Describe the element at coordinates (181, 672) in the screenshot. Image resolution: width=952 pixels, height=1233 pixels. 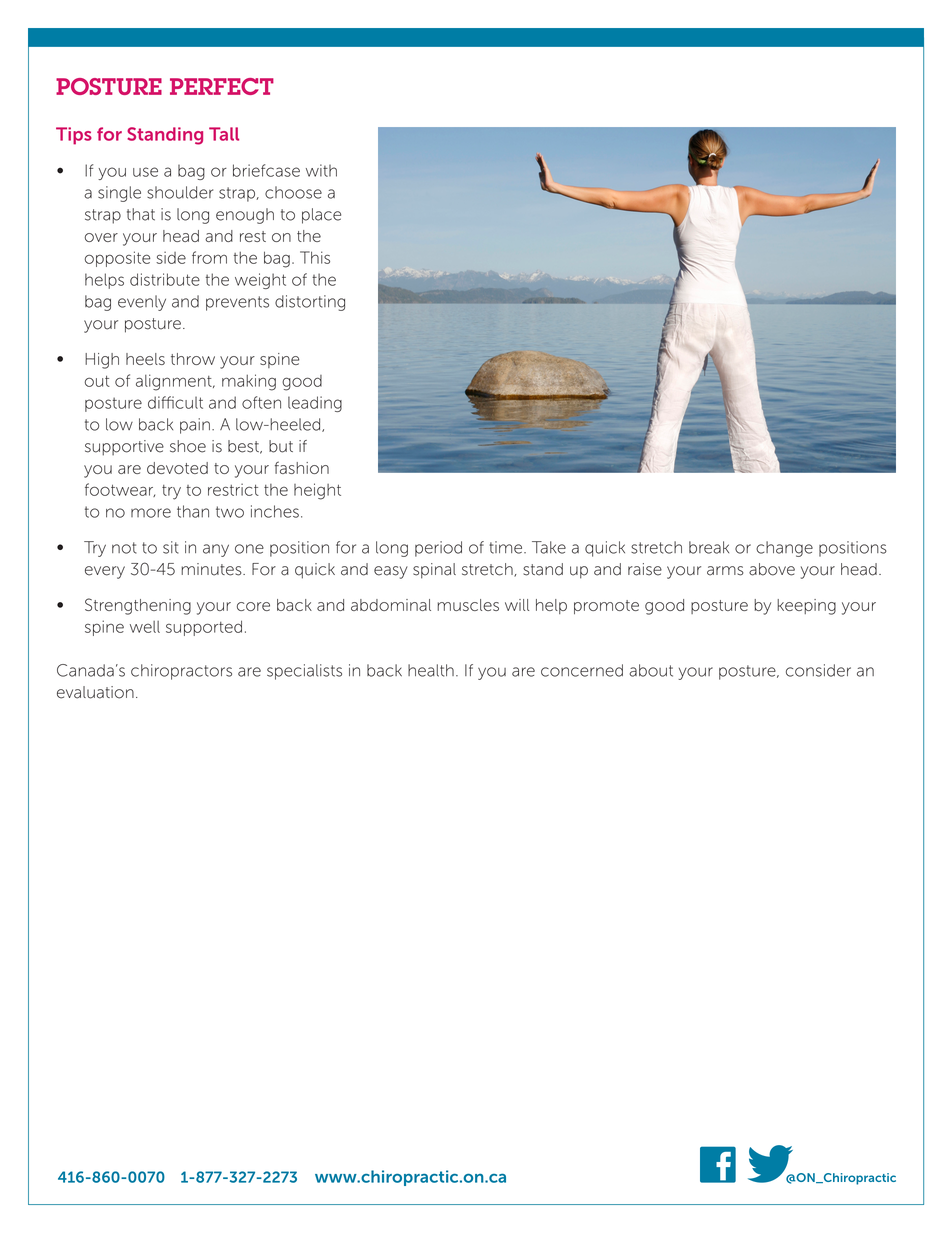
I see `chiropractors` at that location.
